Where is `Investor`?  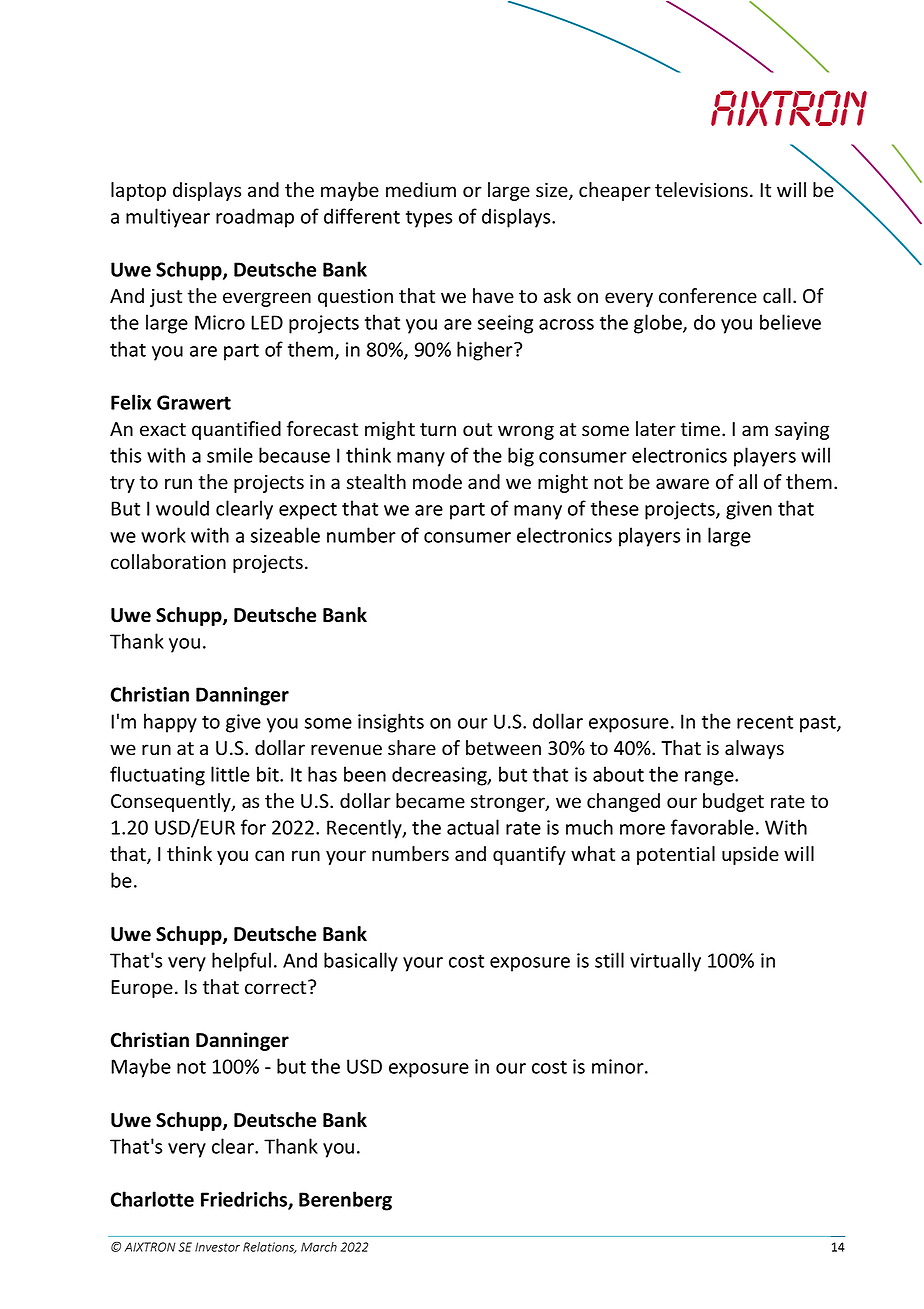 Investor is located at coordinates (217, 1247).
